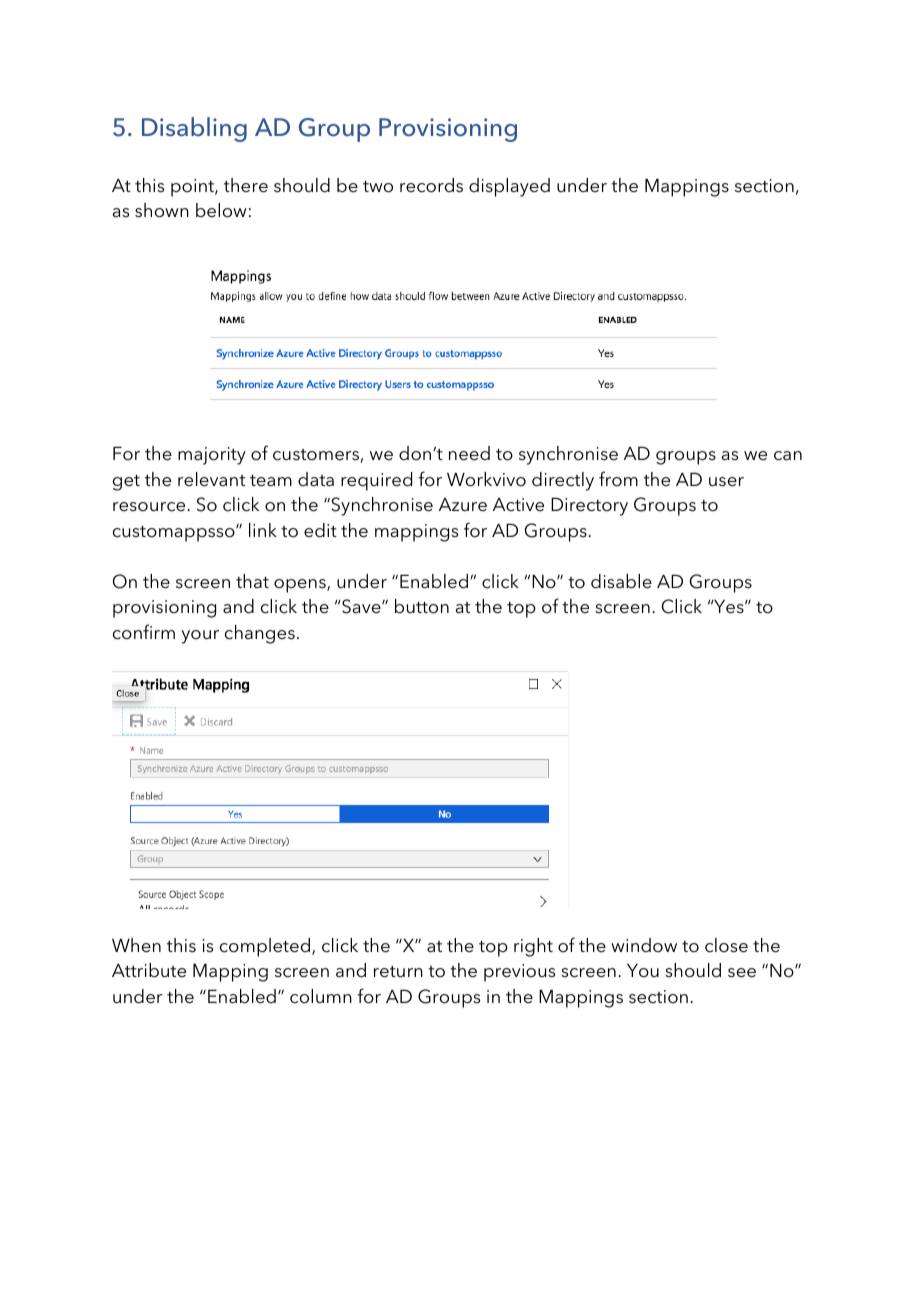 The image size is (924, 1308). I want to click on that, so click(252, 581).
